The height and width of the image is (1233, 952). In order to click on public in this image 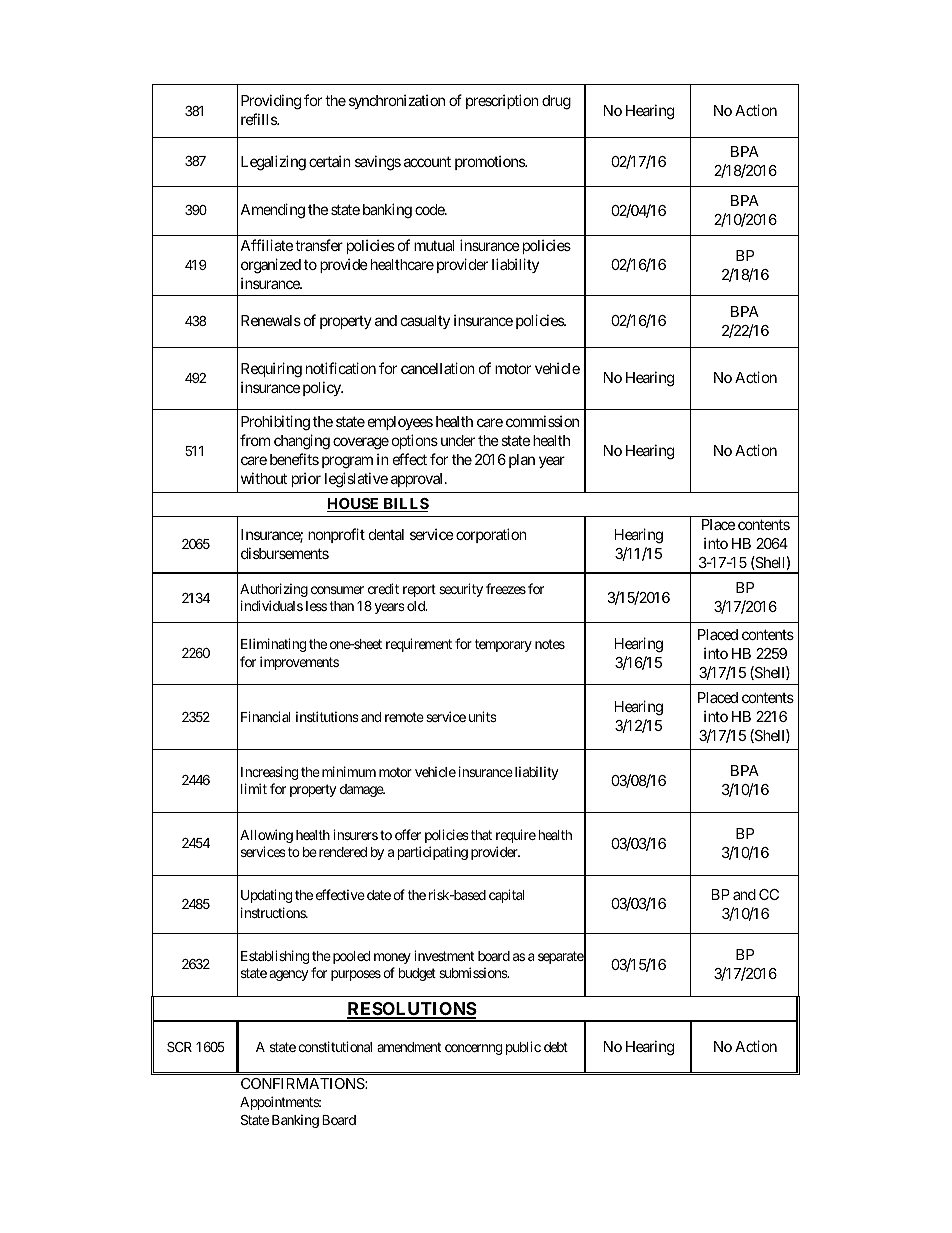, I will do `click(523, 1048)`.
